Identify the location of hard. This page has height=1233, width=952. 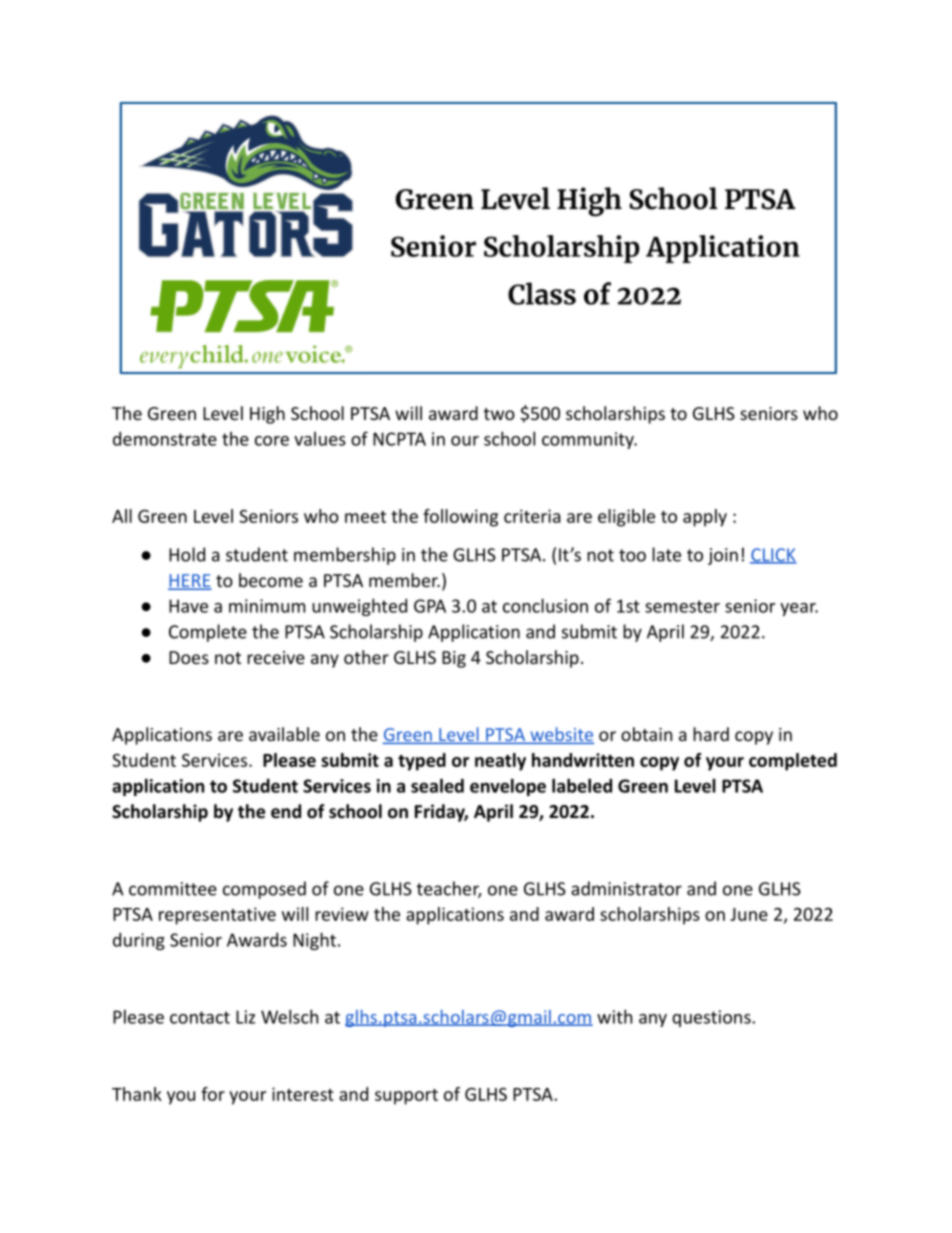
(711, 734).
